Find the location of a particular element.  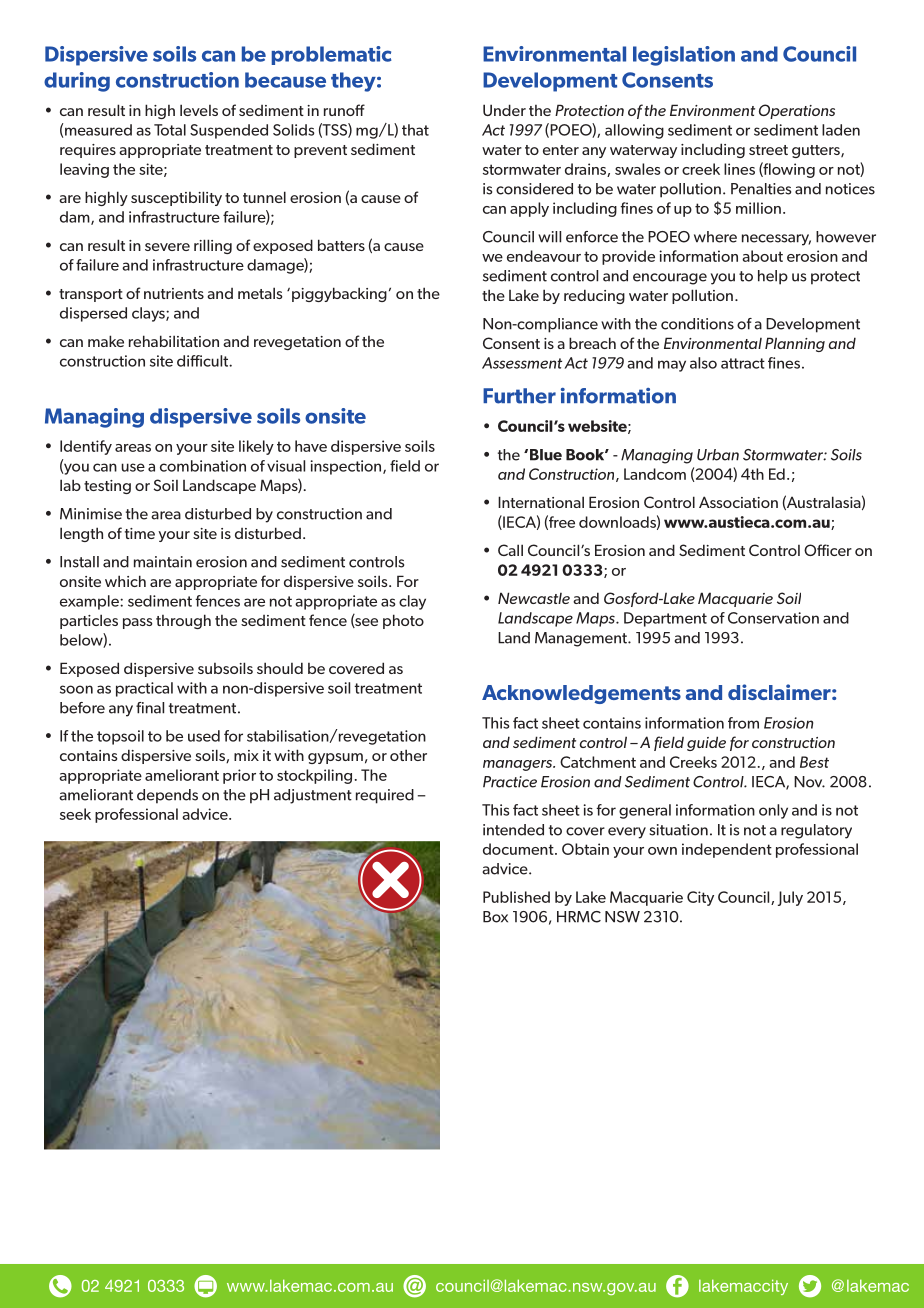

rehabilitation is located at coordinates (174, 341).
